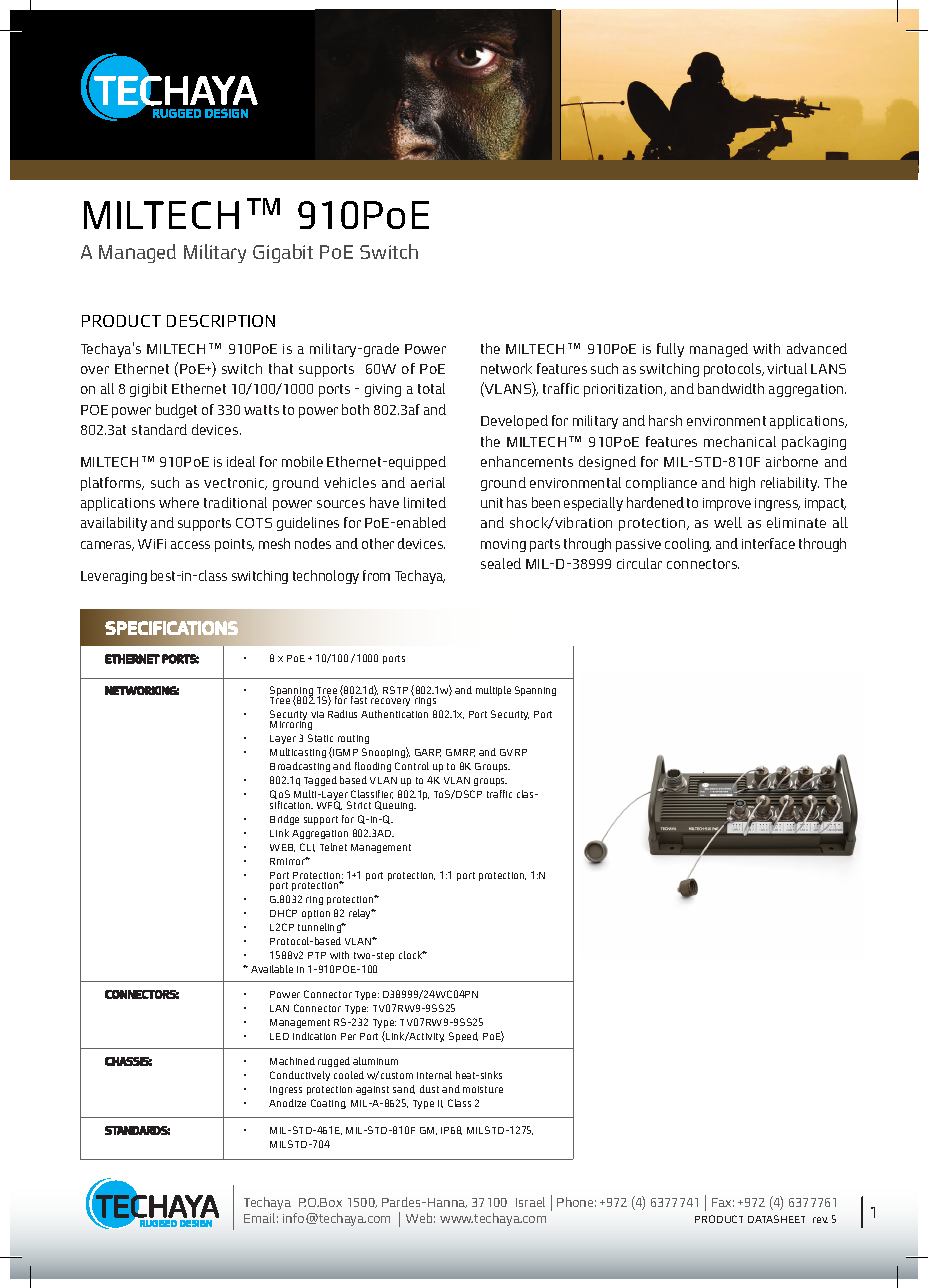  What do you see at coordinates (428, 753) in the page?
I see `GARP` at bounding box center [428, 753].
